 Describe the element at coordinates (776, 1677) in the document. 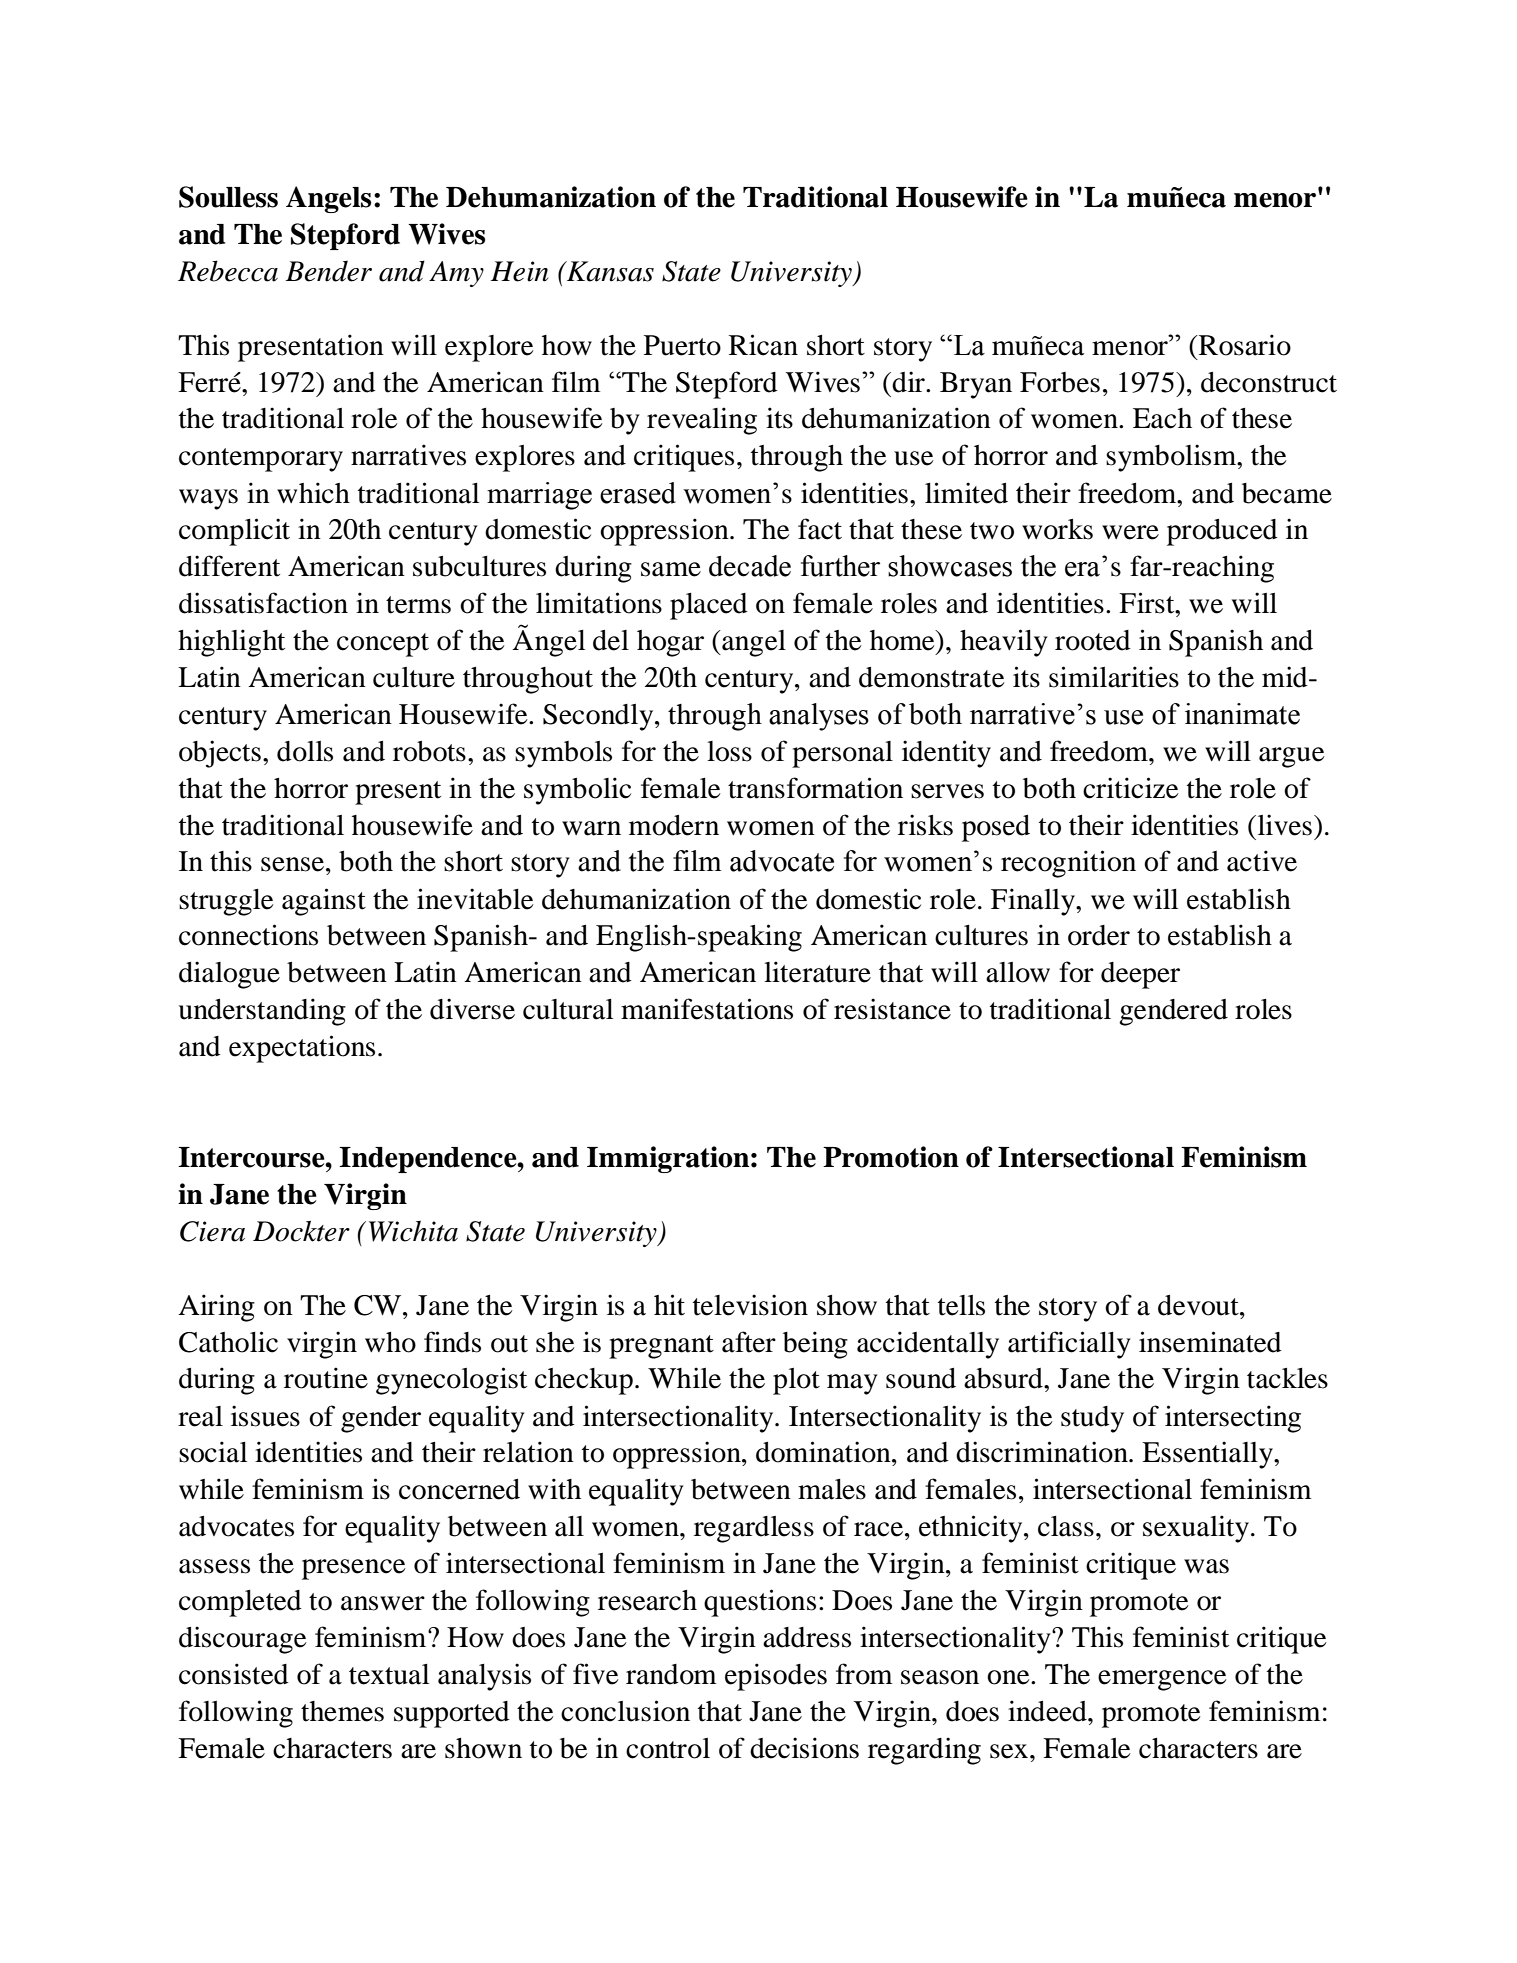

I see `episodes` at that location.
